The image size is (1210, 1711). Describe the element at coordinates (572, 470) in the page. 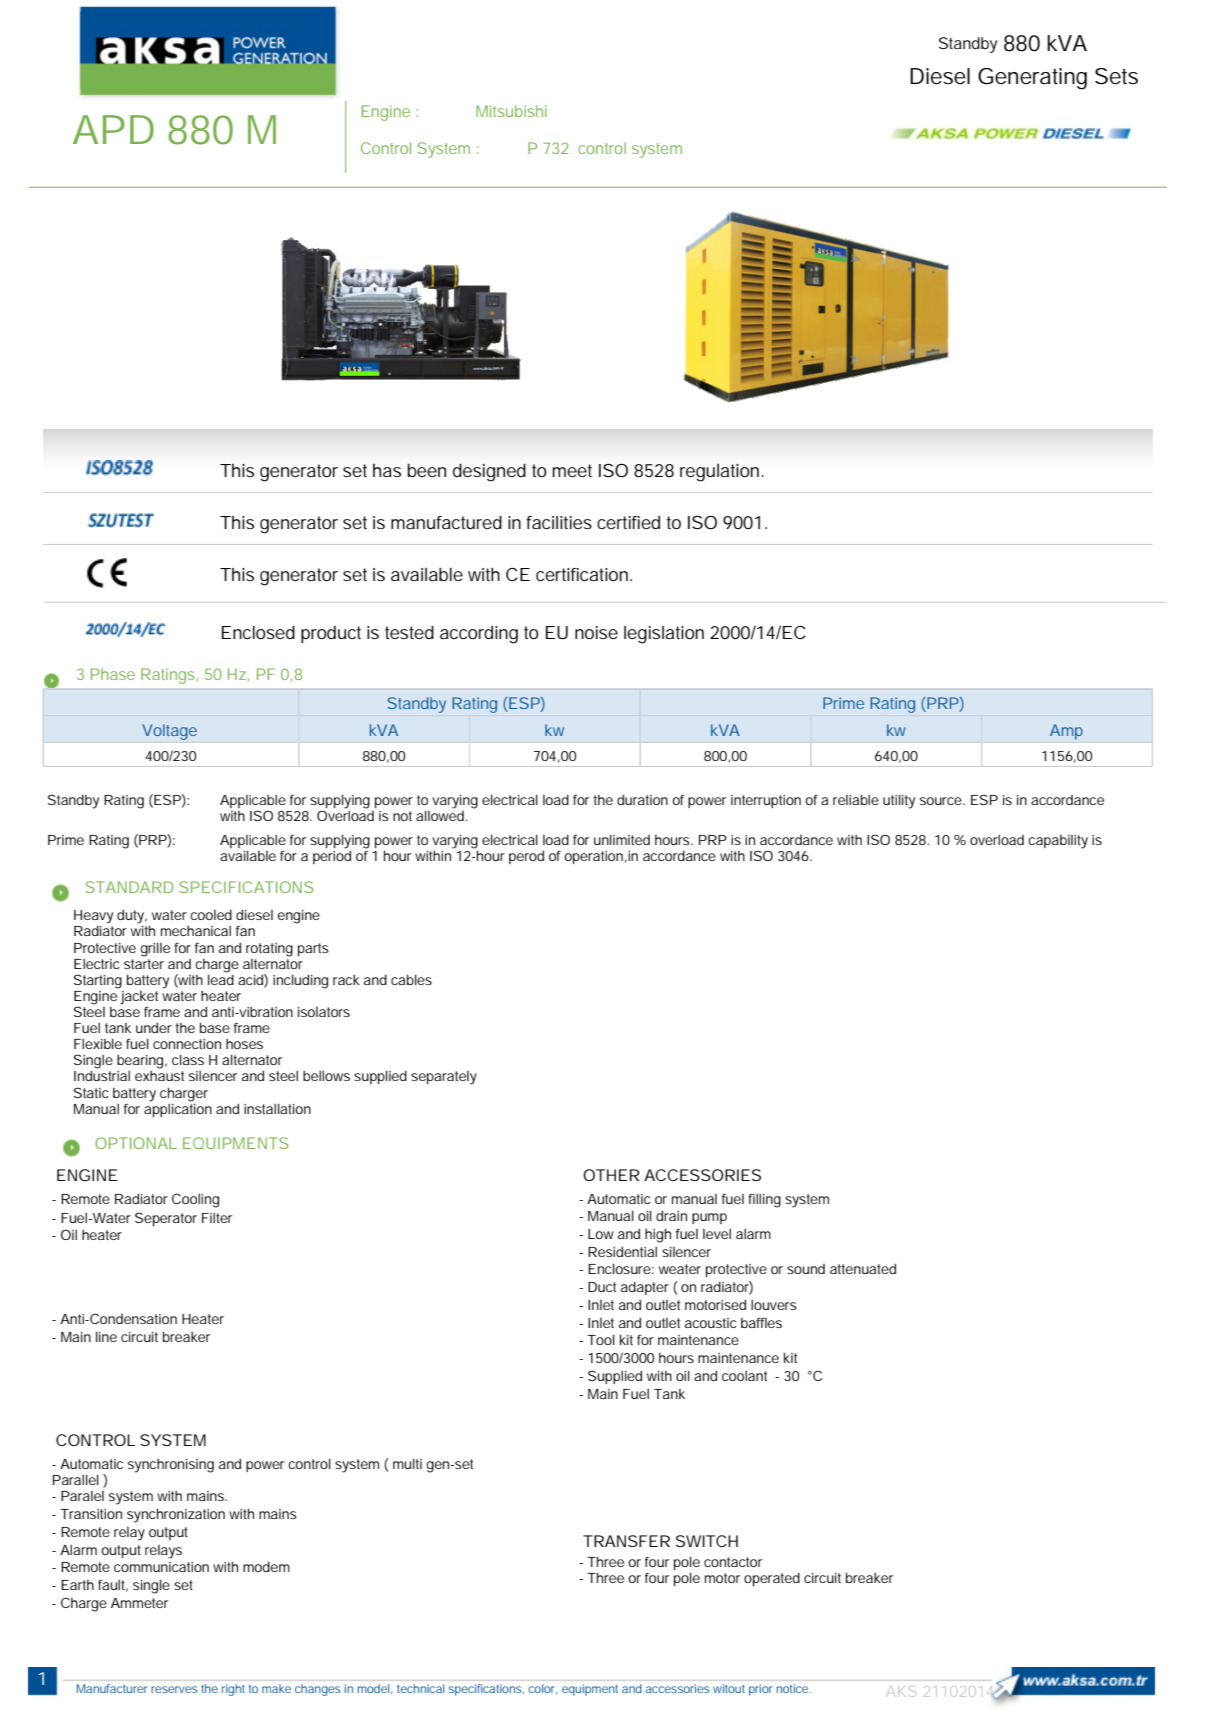

I see `meet` at that location.
